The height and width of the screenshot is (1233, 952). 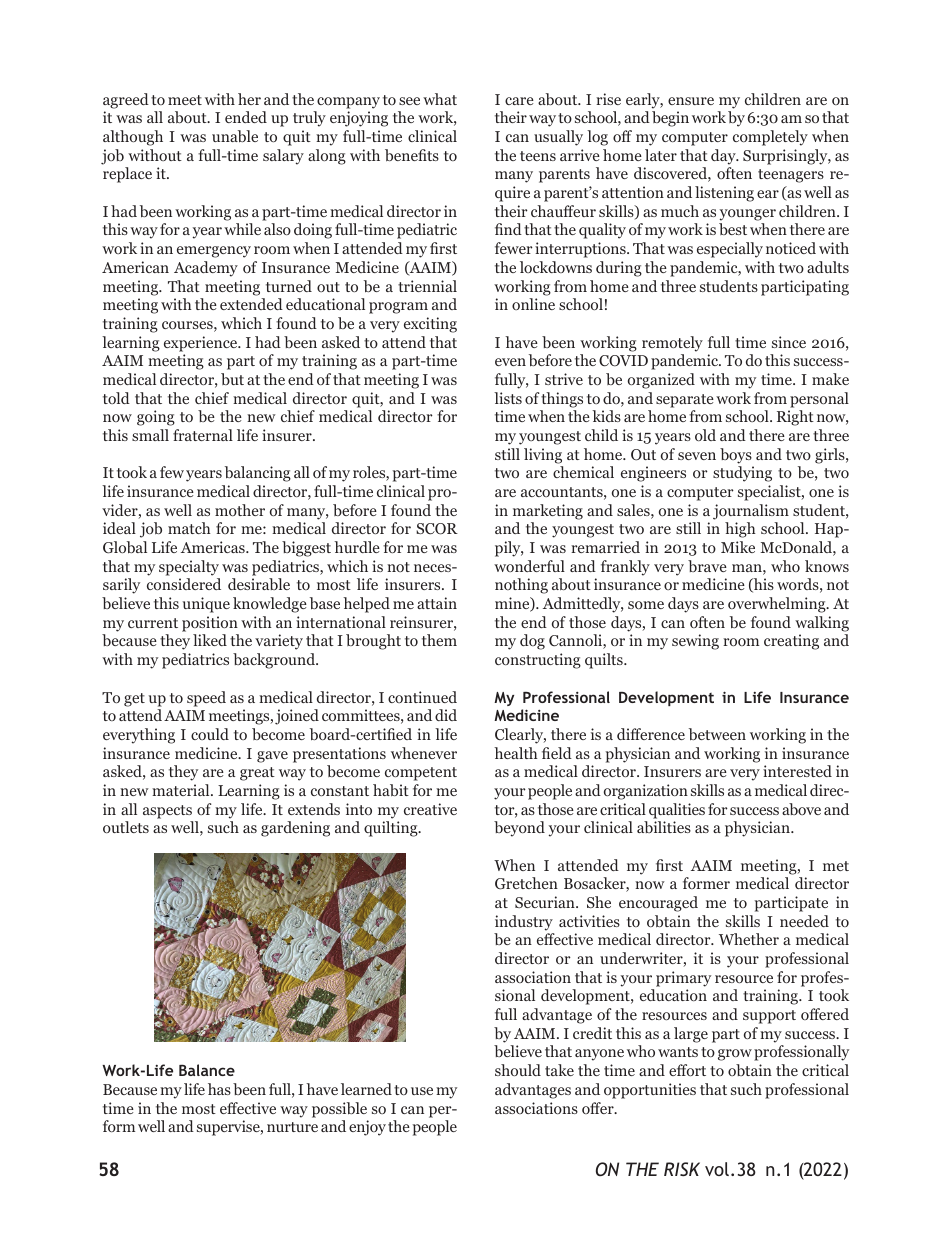 I want to click on what, so click(x=440, y=99).
